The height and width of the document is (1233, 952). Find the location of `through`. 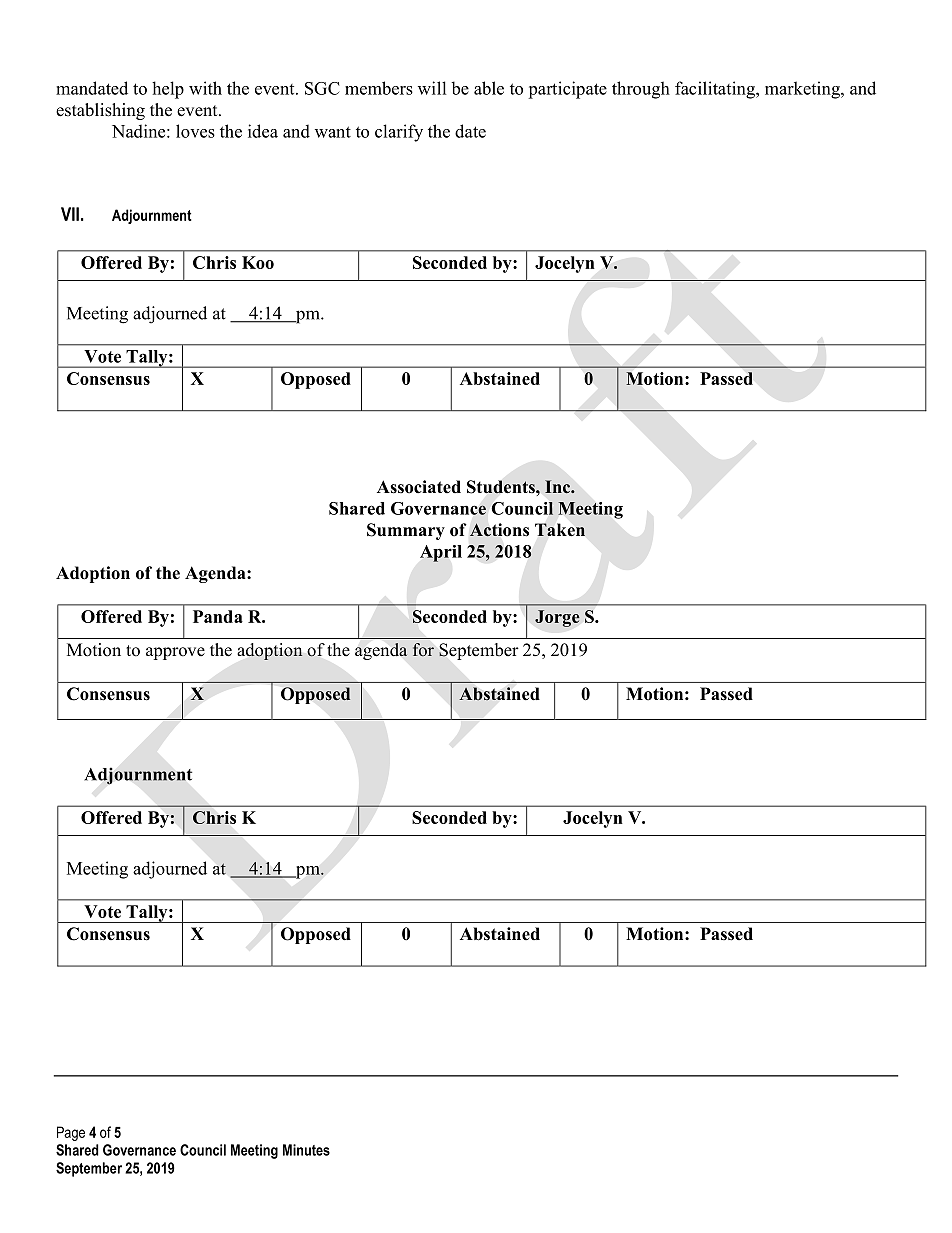

through is located at coordinates (641, 90).
